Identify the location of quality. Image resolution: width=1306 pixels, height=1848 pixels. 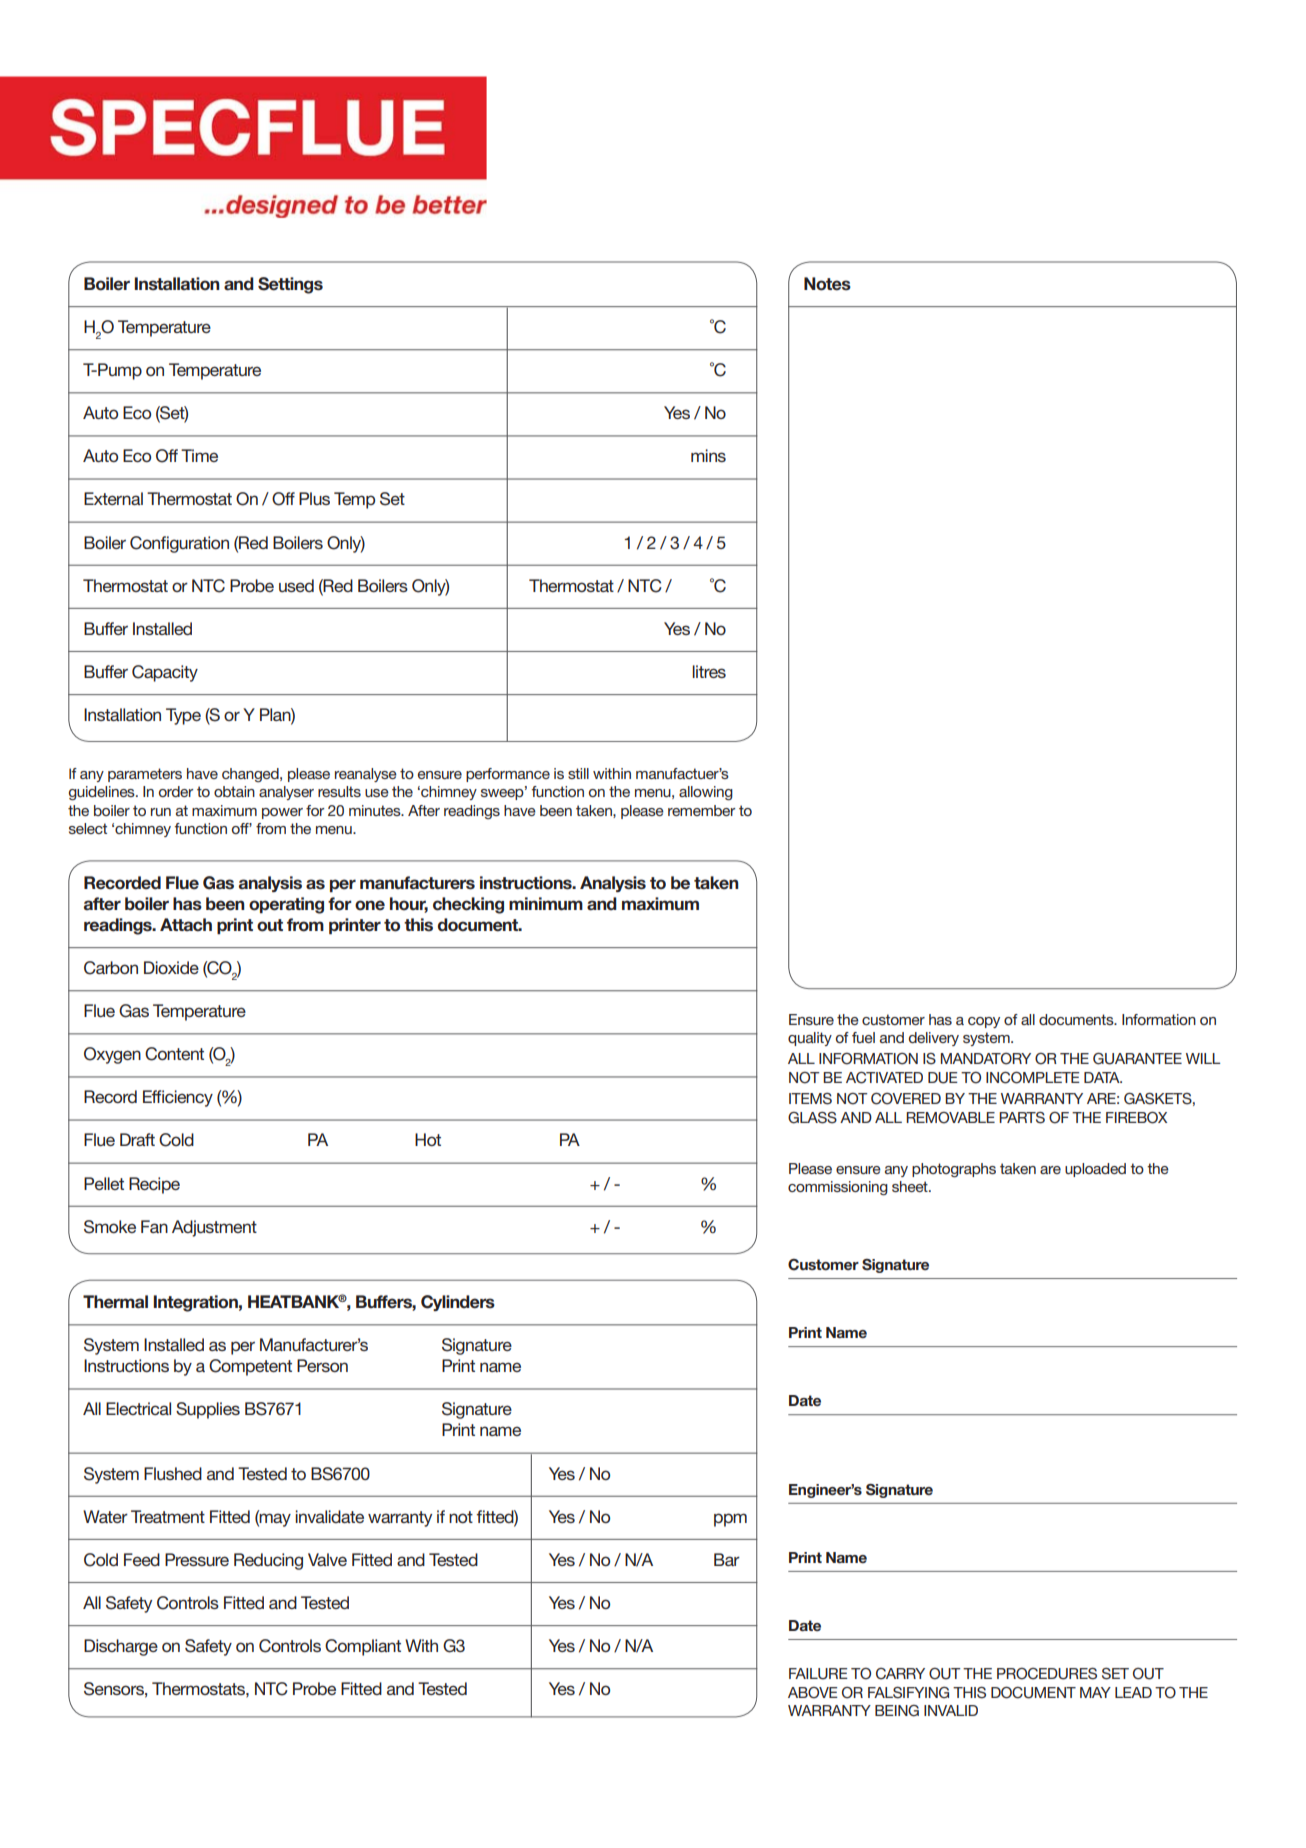
(810, 1039).
